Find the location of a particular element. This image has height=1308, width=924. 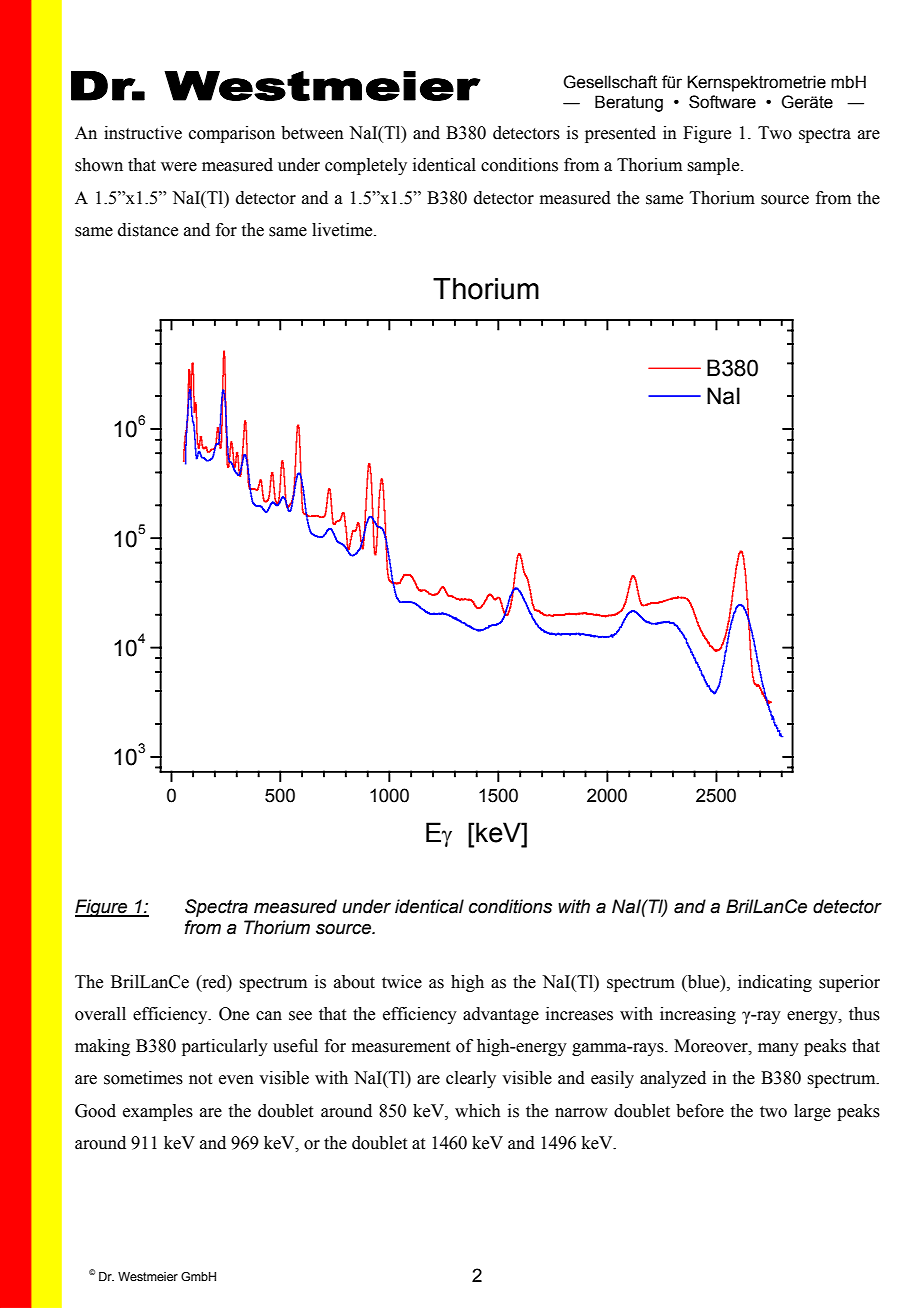

indicating is located at coordinates (775, 983).
